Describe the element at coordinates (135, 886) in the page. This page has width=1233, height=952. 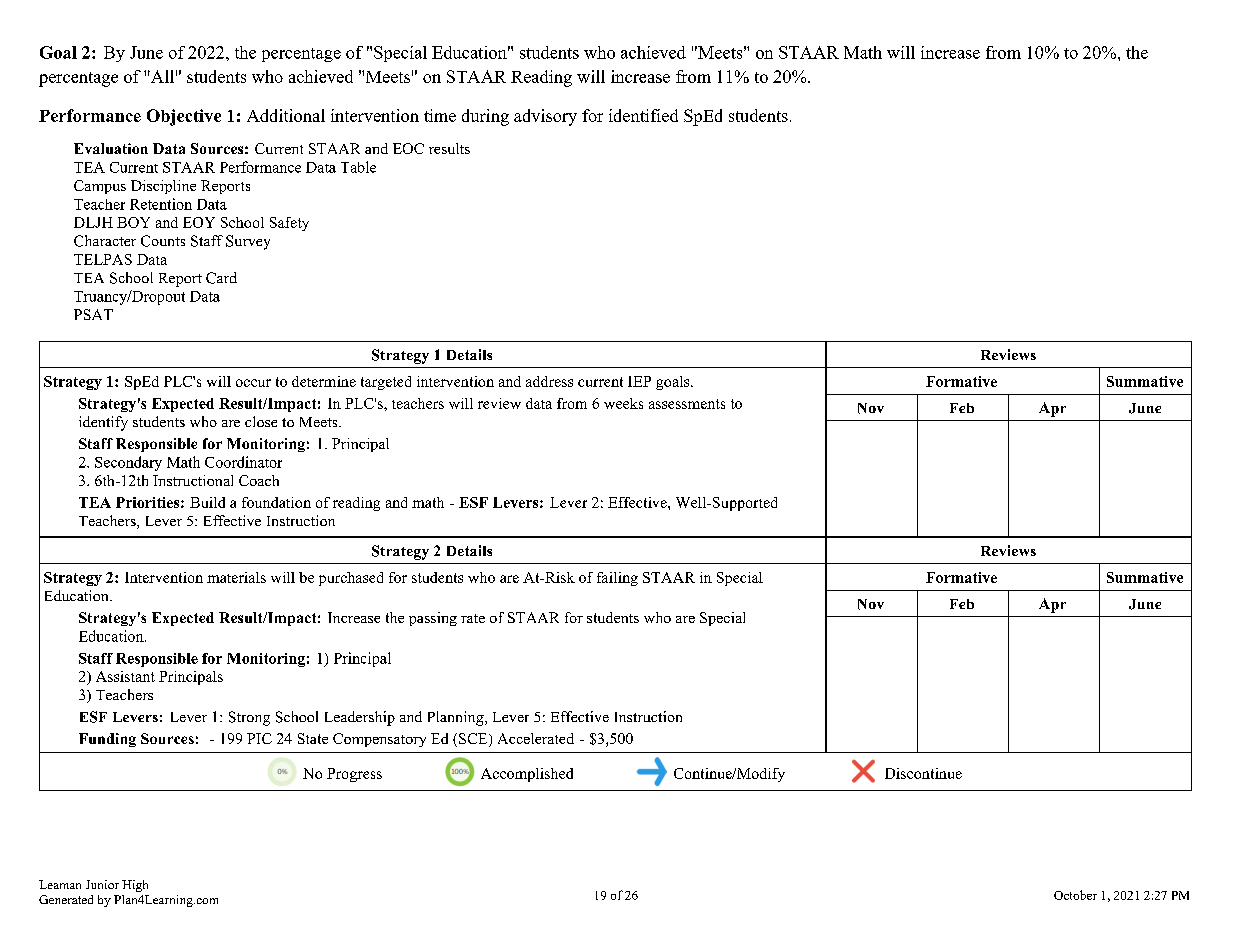
I see `High` at that location.
